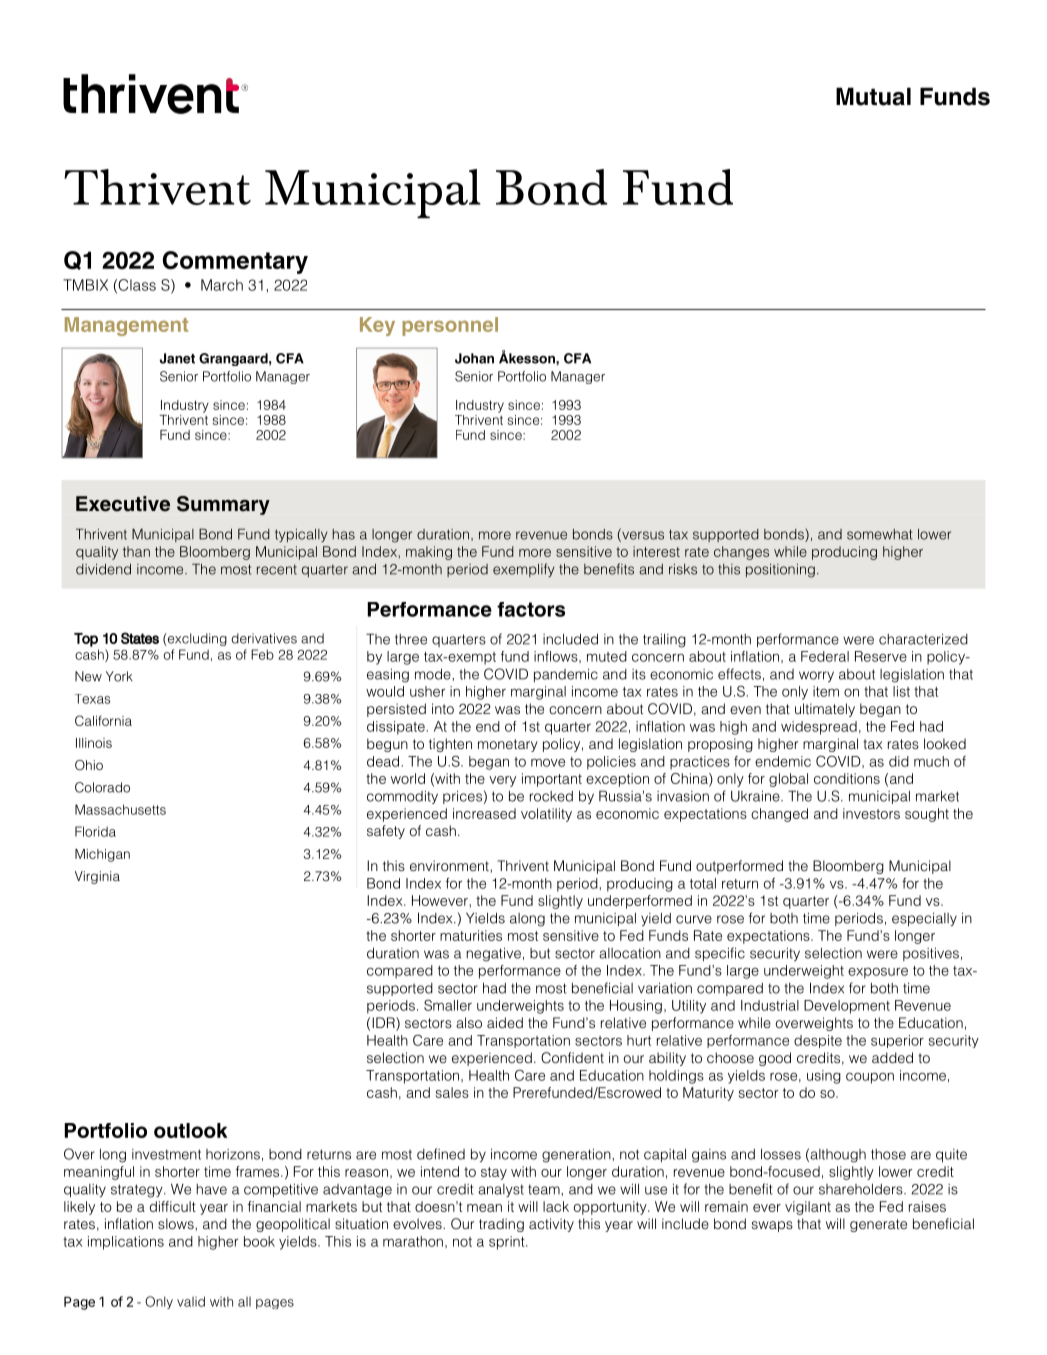  What do you see at coordinates (450, 326) in the document?
I see `personnel` at bounding box center [450, 326].
